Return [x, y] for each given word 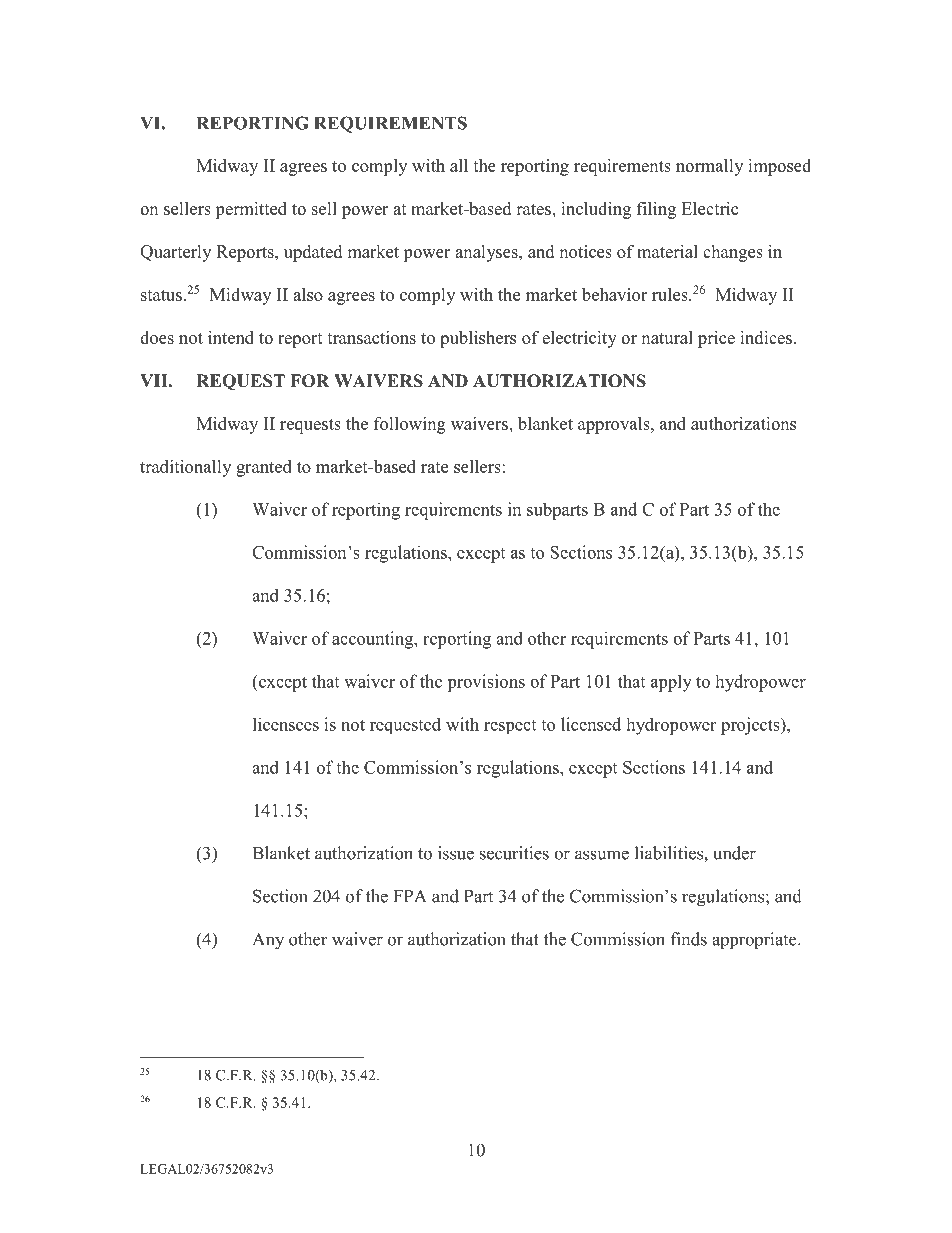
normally [709, 167]
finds [689, 939]
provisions [486, 683]
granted [264, 468]
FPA [410, 896]
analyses [487, 253]
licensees [286, 724]
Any [268, 941]
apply [671, 683]
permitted [251, 210]
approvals [615, 425]
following [410, 425]
